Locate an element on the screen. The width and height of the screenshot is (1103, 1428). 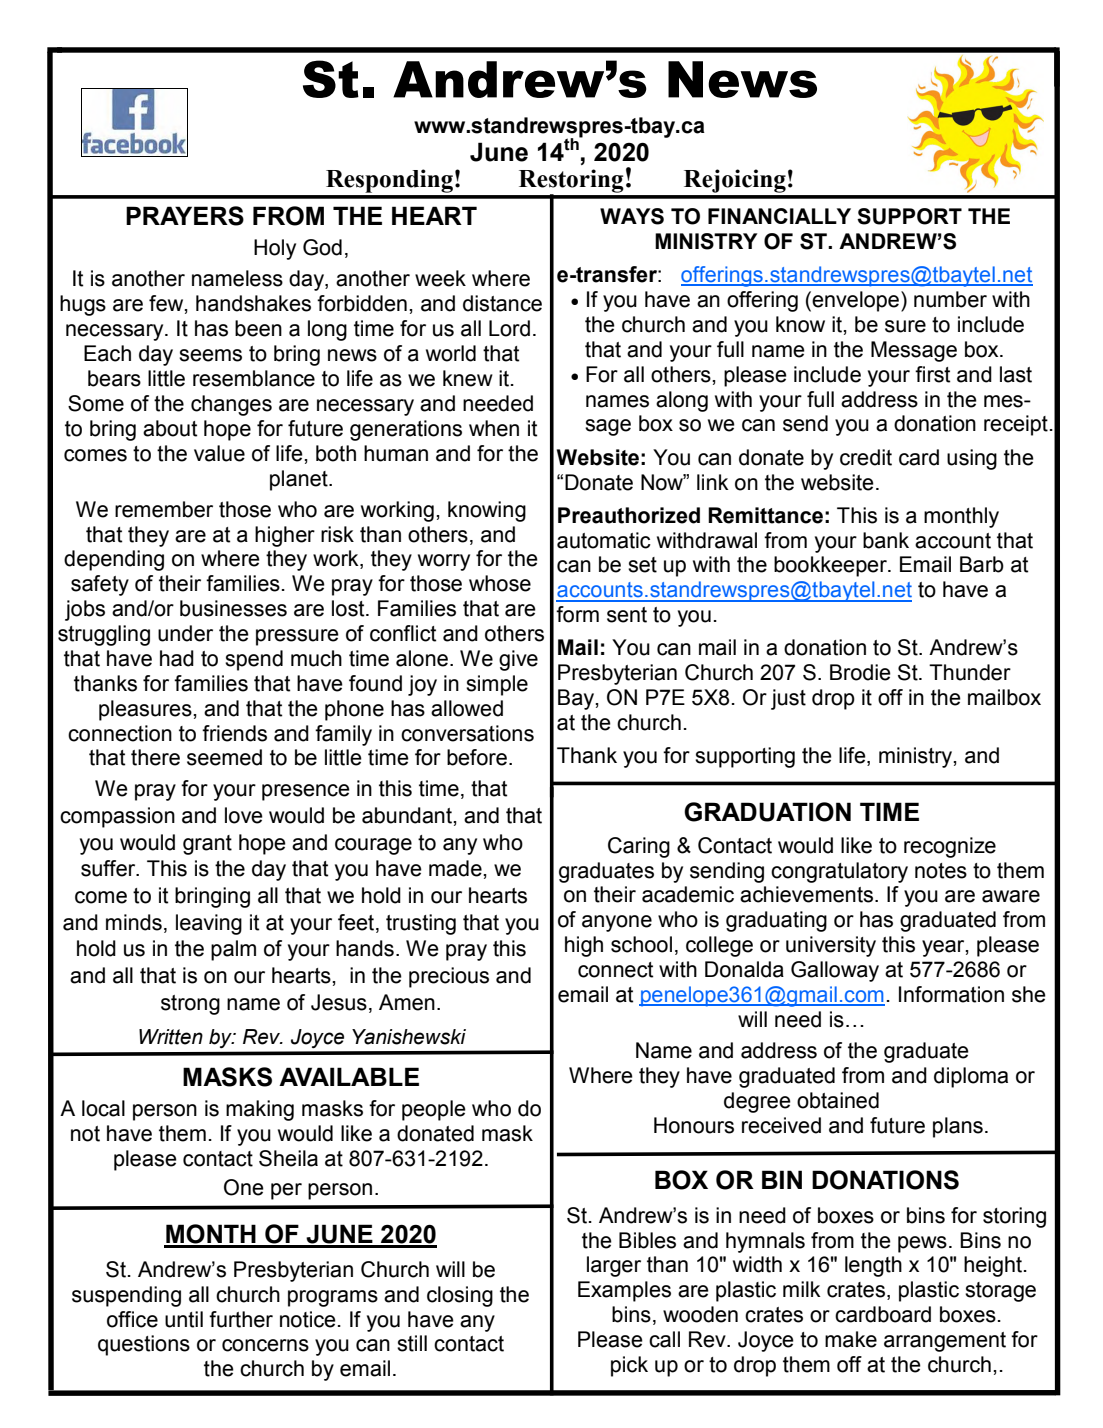
arrangement is located at coordinates (945, 1342).
